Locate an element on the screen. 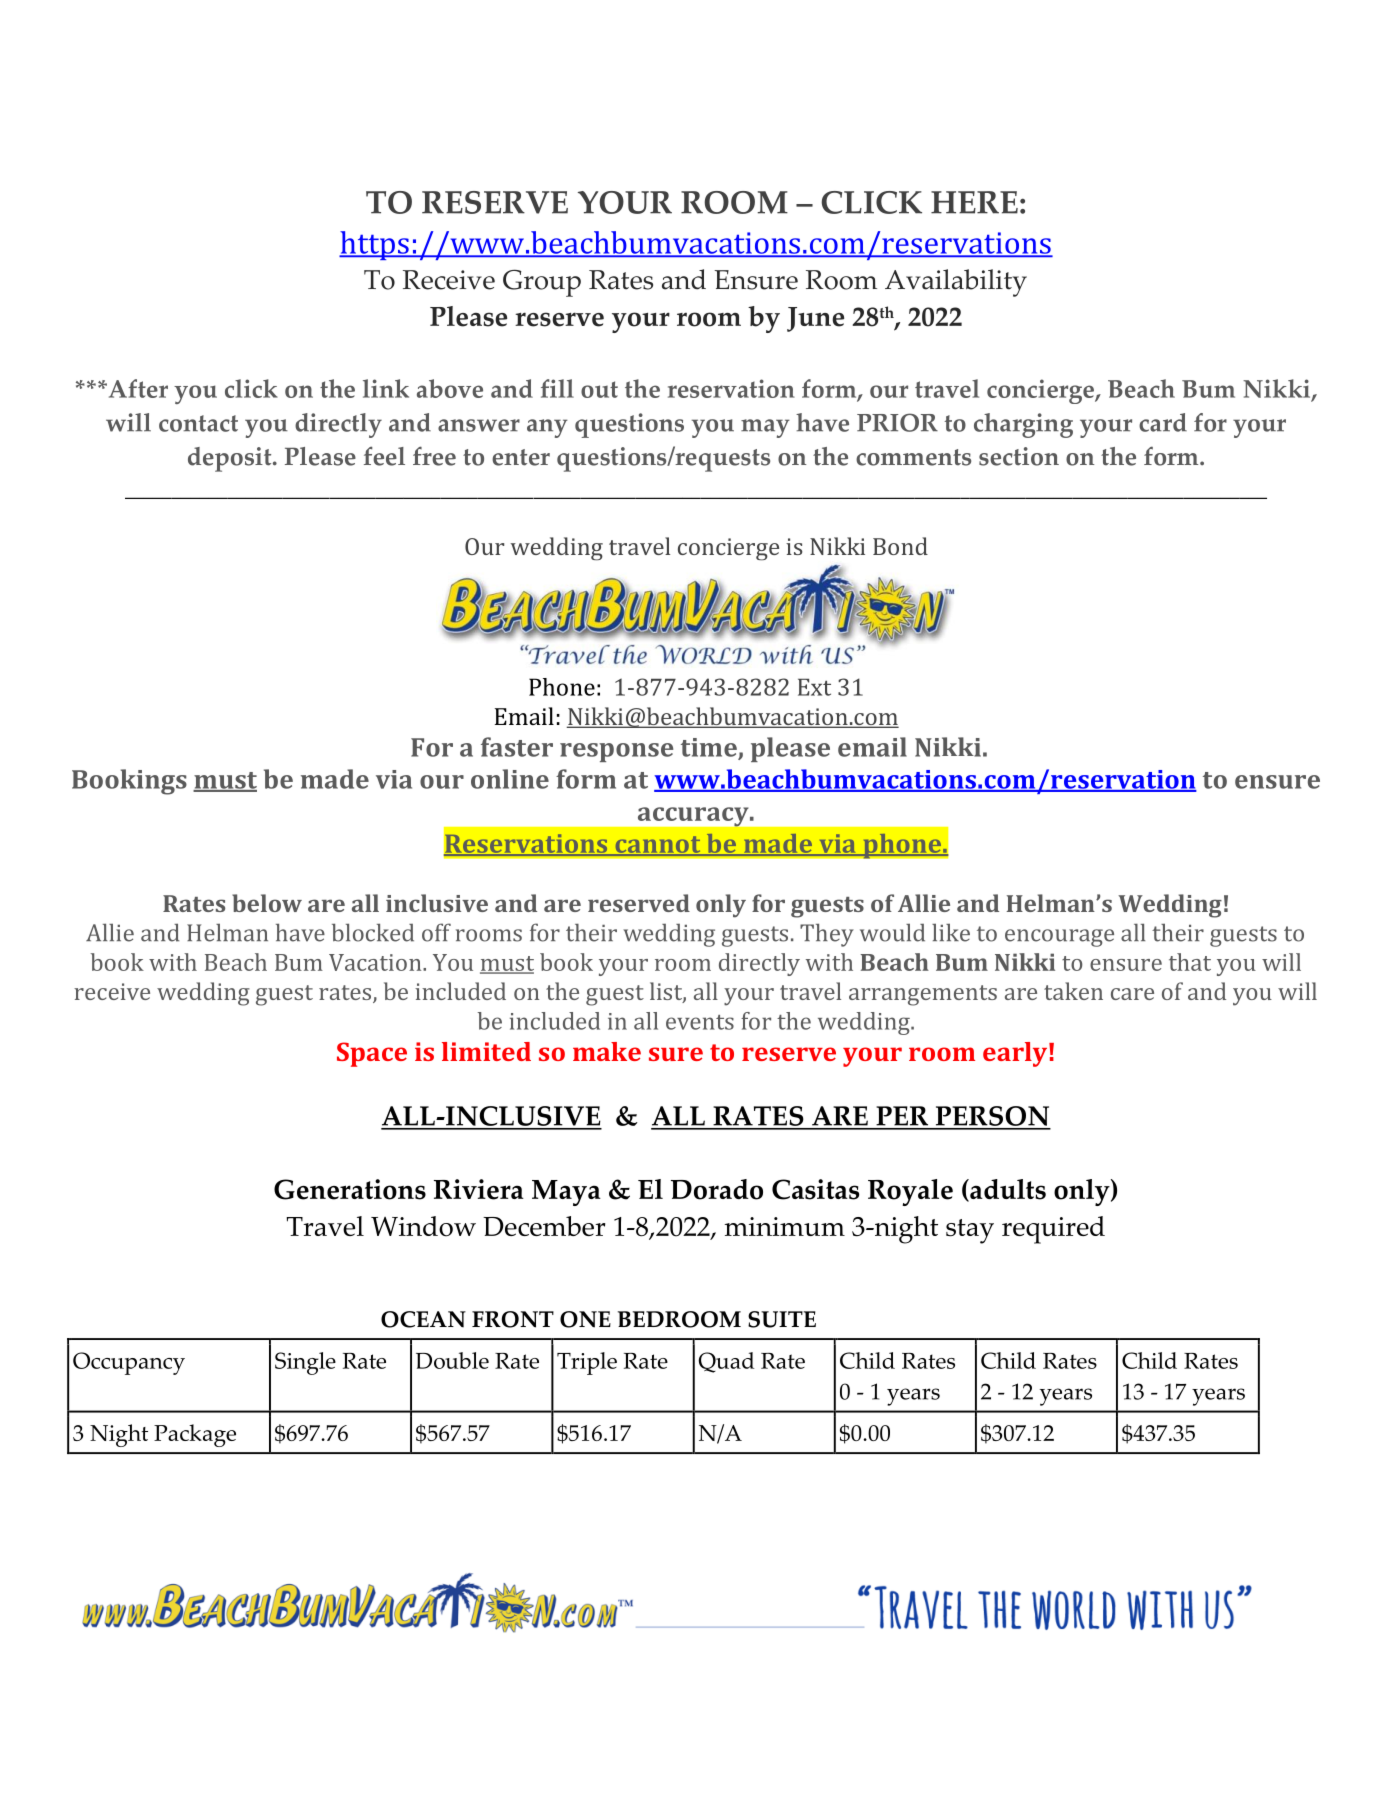  After is located at coordinates (137, 388).
